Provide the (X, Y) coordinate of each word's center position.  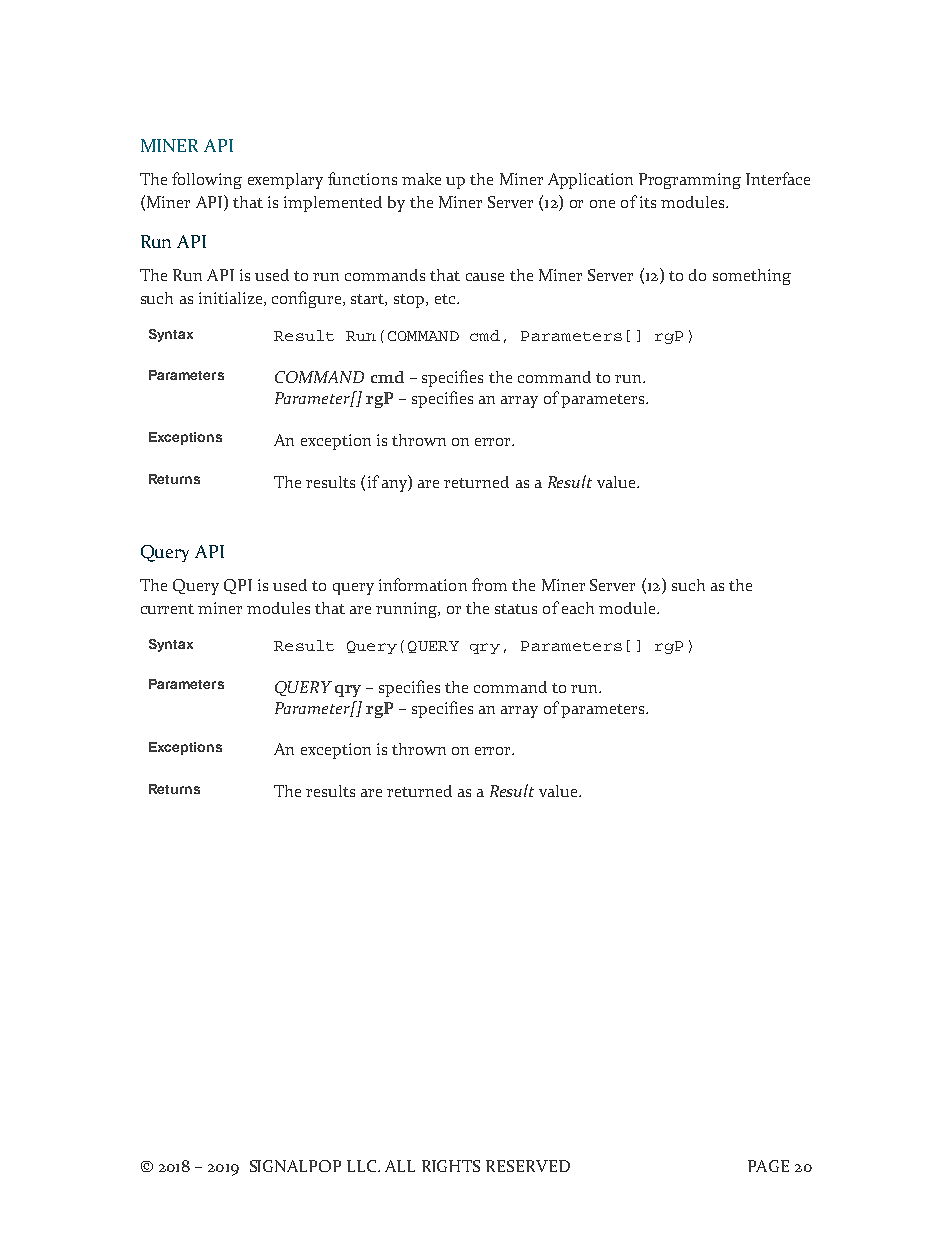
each (578, 608)
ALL (400, 1166)
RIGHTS (451, 1166)
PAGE (768, 1166)
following (207, 180)
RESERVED (528, 1166)
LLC (363, 1166)
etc (446, 299)
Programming (690, 181)
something (752, 277)
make (421, 179)
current (167, 609)
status (516, 609)
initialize (232, 299)
